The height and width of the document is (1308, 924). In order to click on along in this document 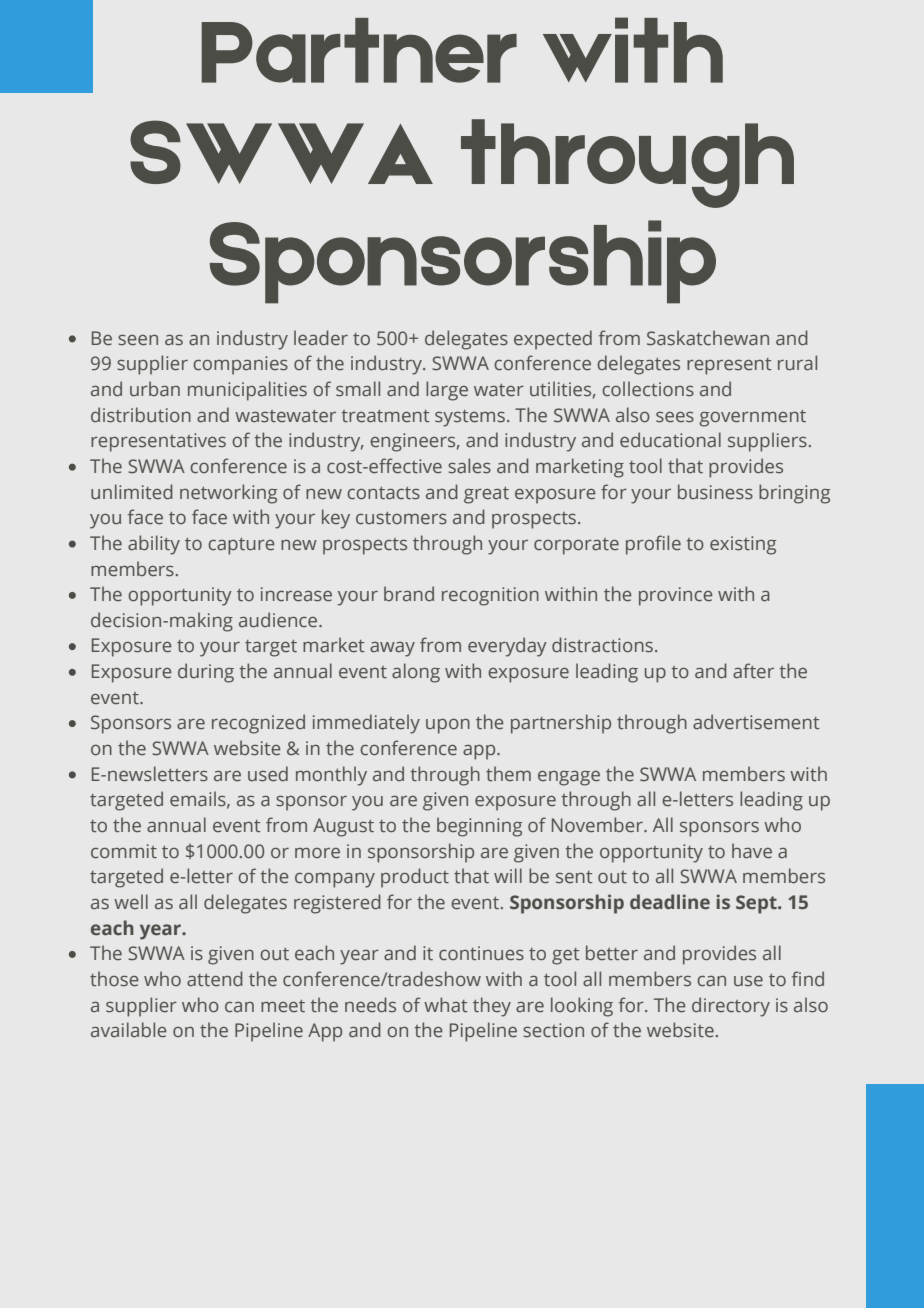, I will do `click(416, 673)`.
